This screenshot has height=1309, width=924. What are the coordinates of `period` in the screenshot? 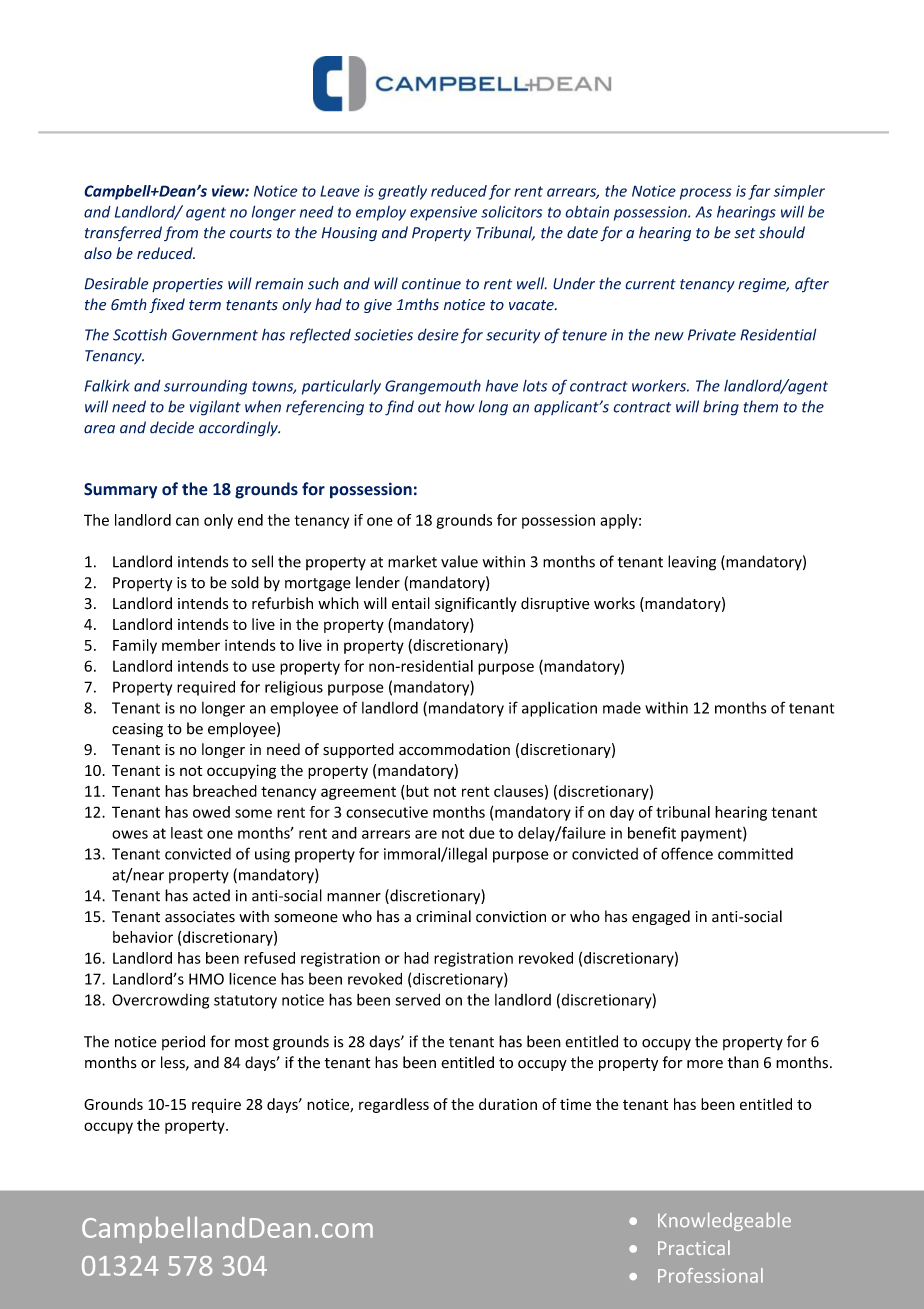 It's located at (183, 1042).
